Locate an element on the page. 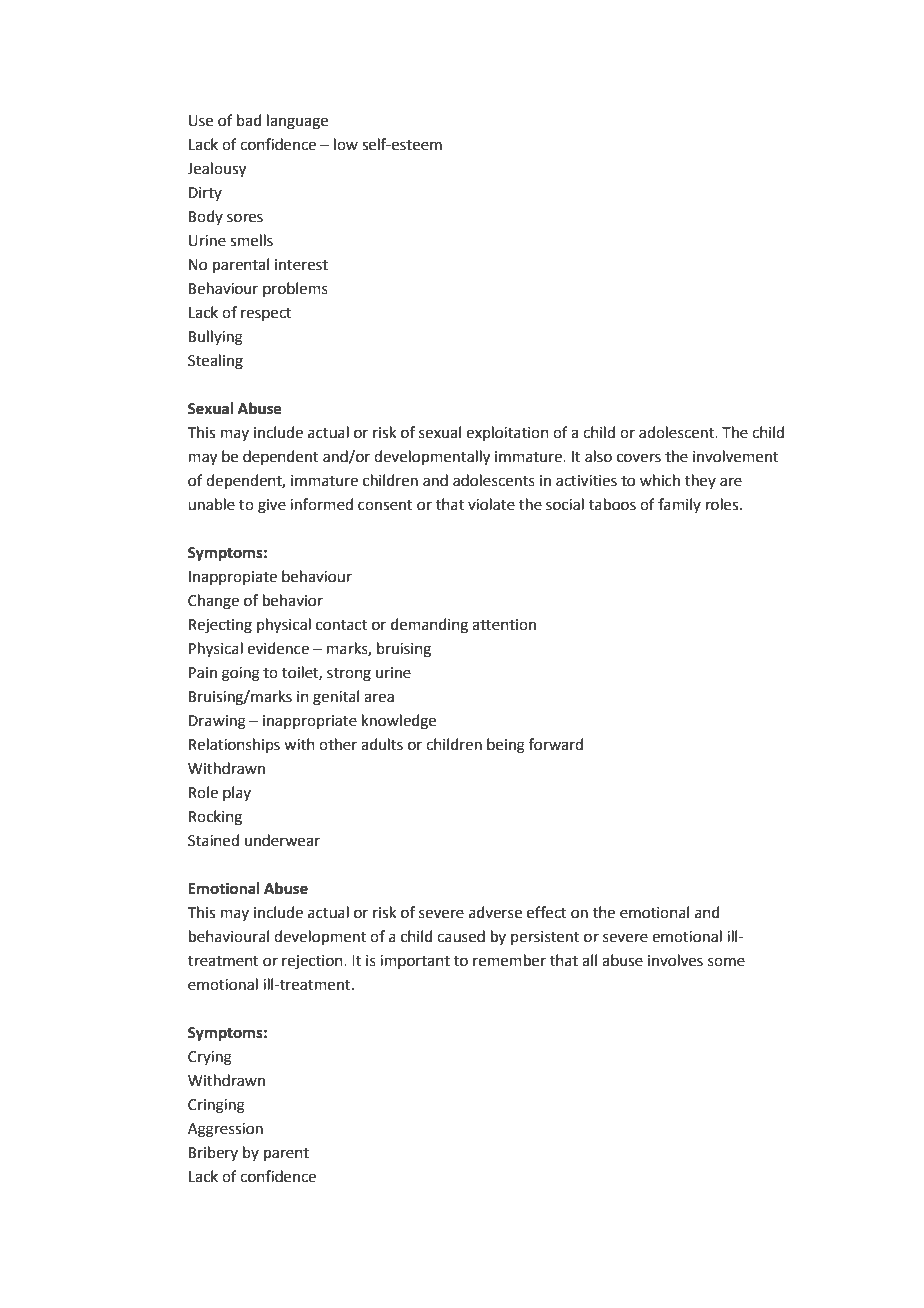 The height and width of the document is (1308, 924). covers is located at coordinates (639, 458).
